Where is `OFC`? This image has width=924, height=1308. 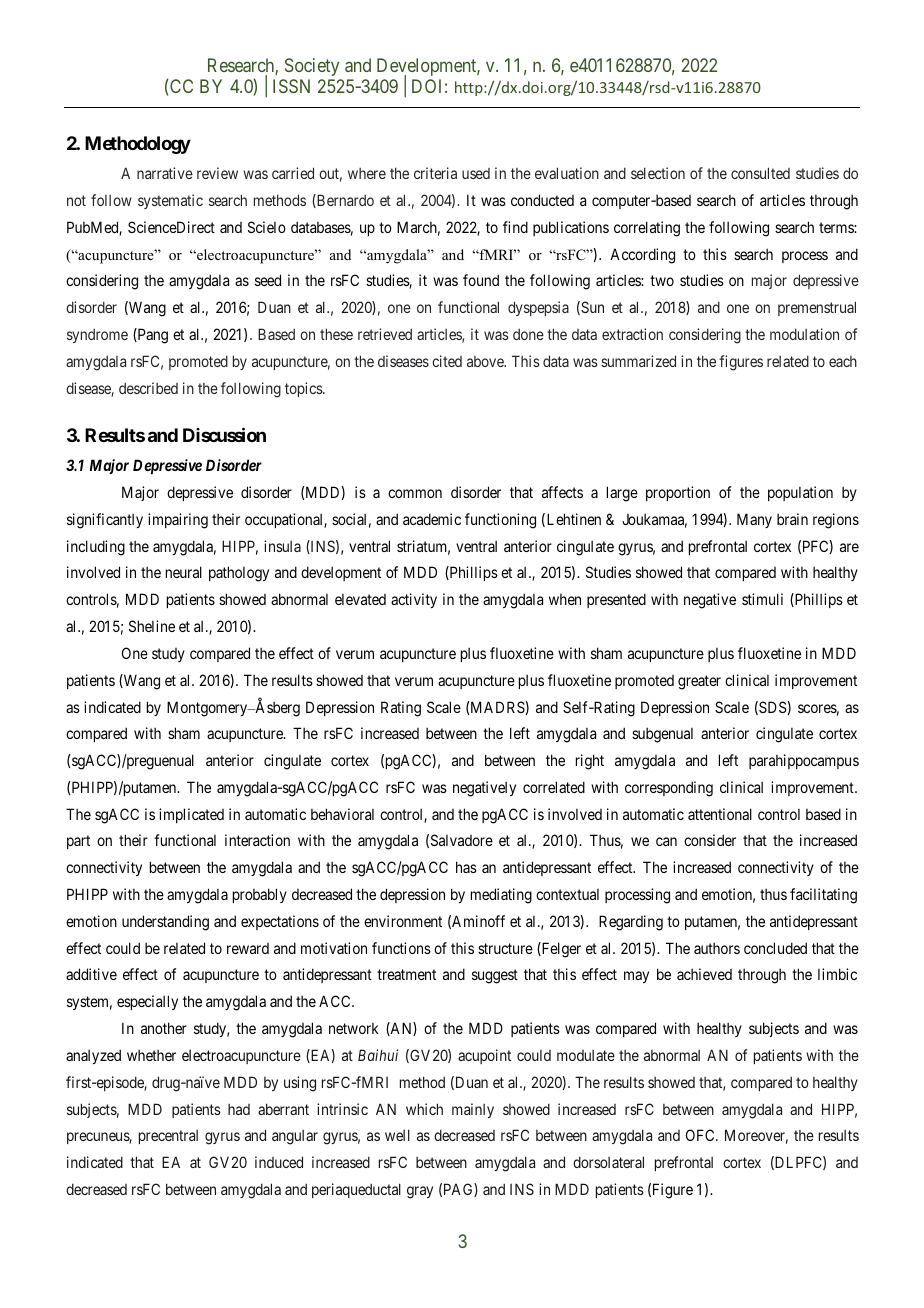 OFC is located at coordinates (701, 1135).
